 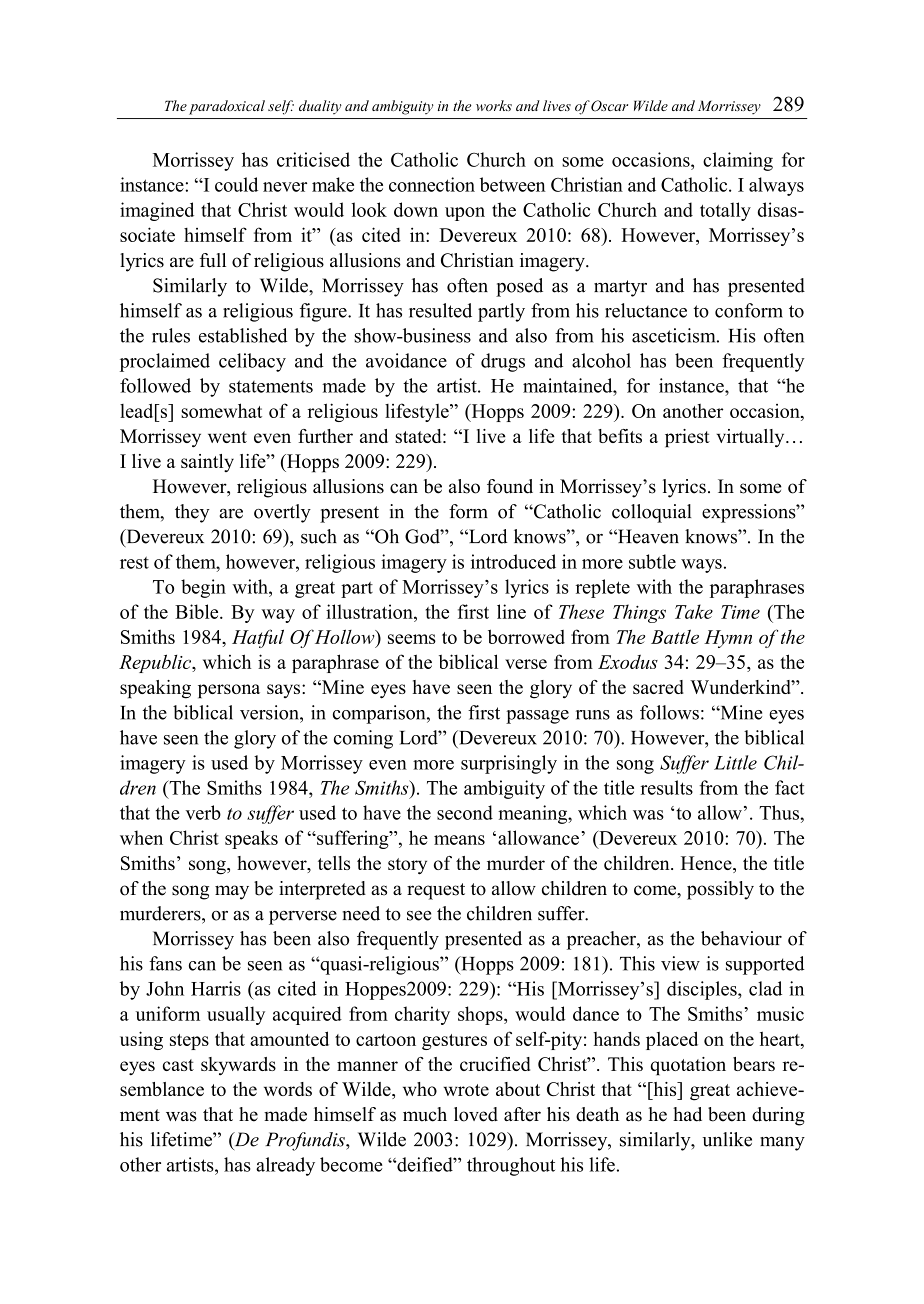 I want to click on Bible, so click(x=198, y=611).
